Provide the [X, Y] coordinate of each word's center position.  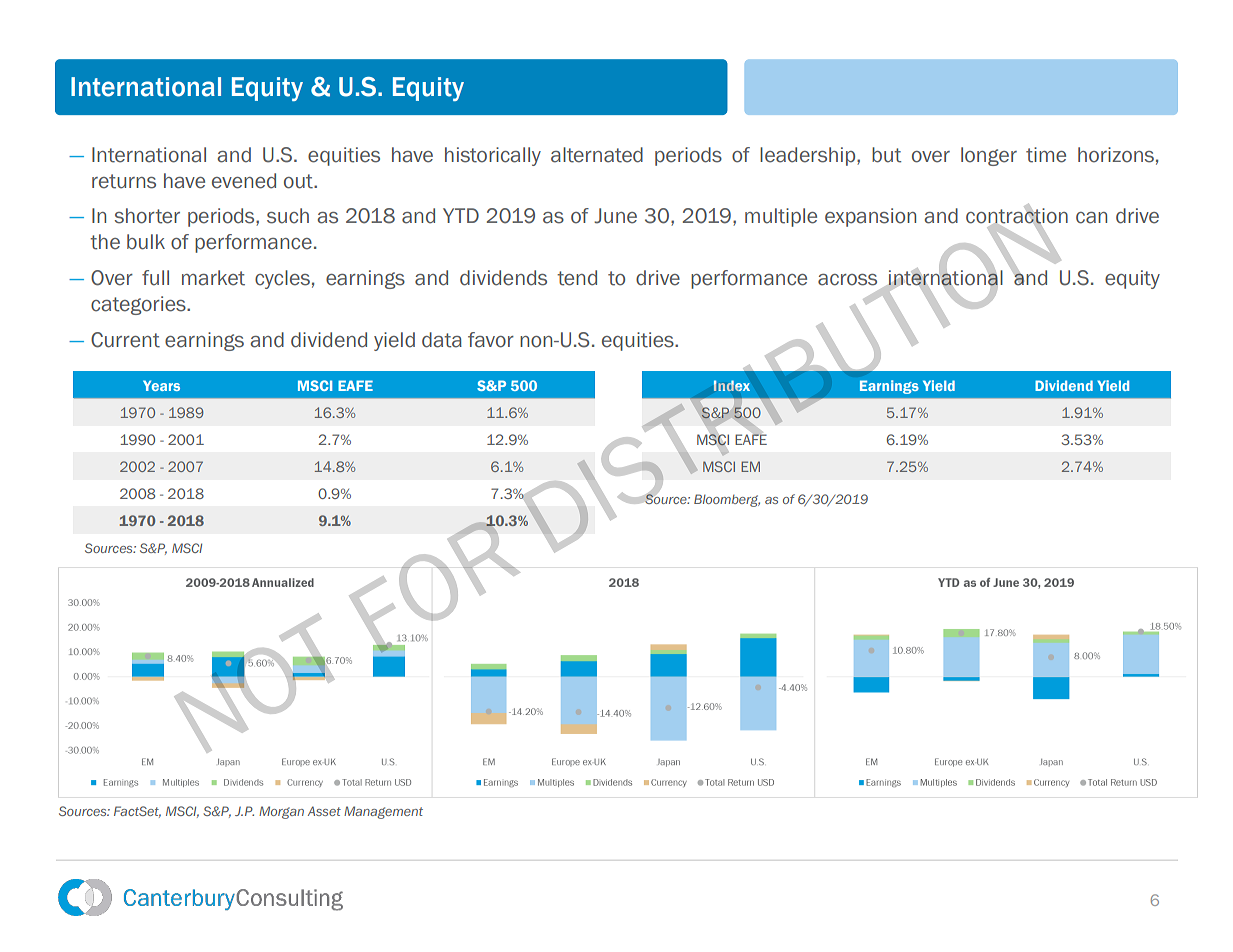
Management [383, 812]
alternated [597, 155]
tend [577, 278]
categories [139, 305]
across [847, 280]
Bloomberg [727, 500]
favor [491, 340]
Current [125, 340]
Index [732, 385]
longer [989, 156]
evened [244, 181]
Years [161, 385]
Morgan [281, 812]
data [442, 340]
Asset [324, 811]
